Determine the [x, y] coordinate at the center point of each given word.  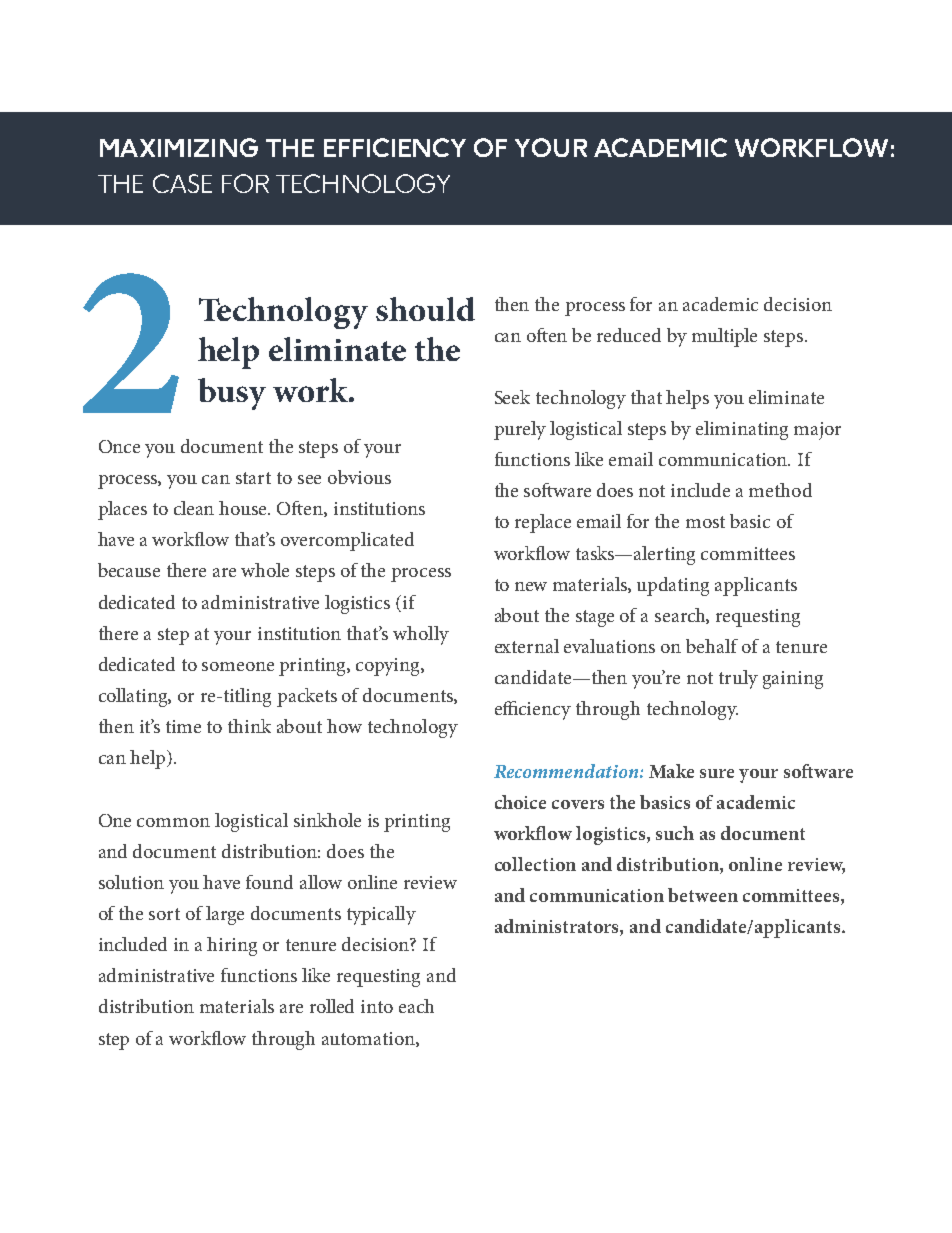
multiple [724, 337]
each [416, 1006]
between [703, 895]
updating [673, 586]
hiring [232, 946]
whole [265, 570]
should [425, 309]
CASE [182, 183]
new [531, 586]
